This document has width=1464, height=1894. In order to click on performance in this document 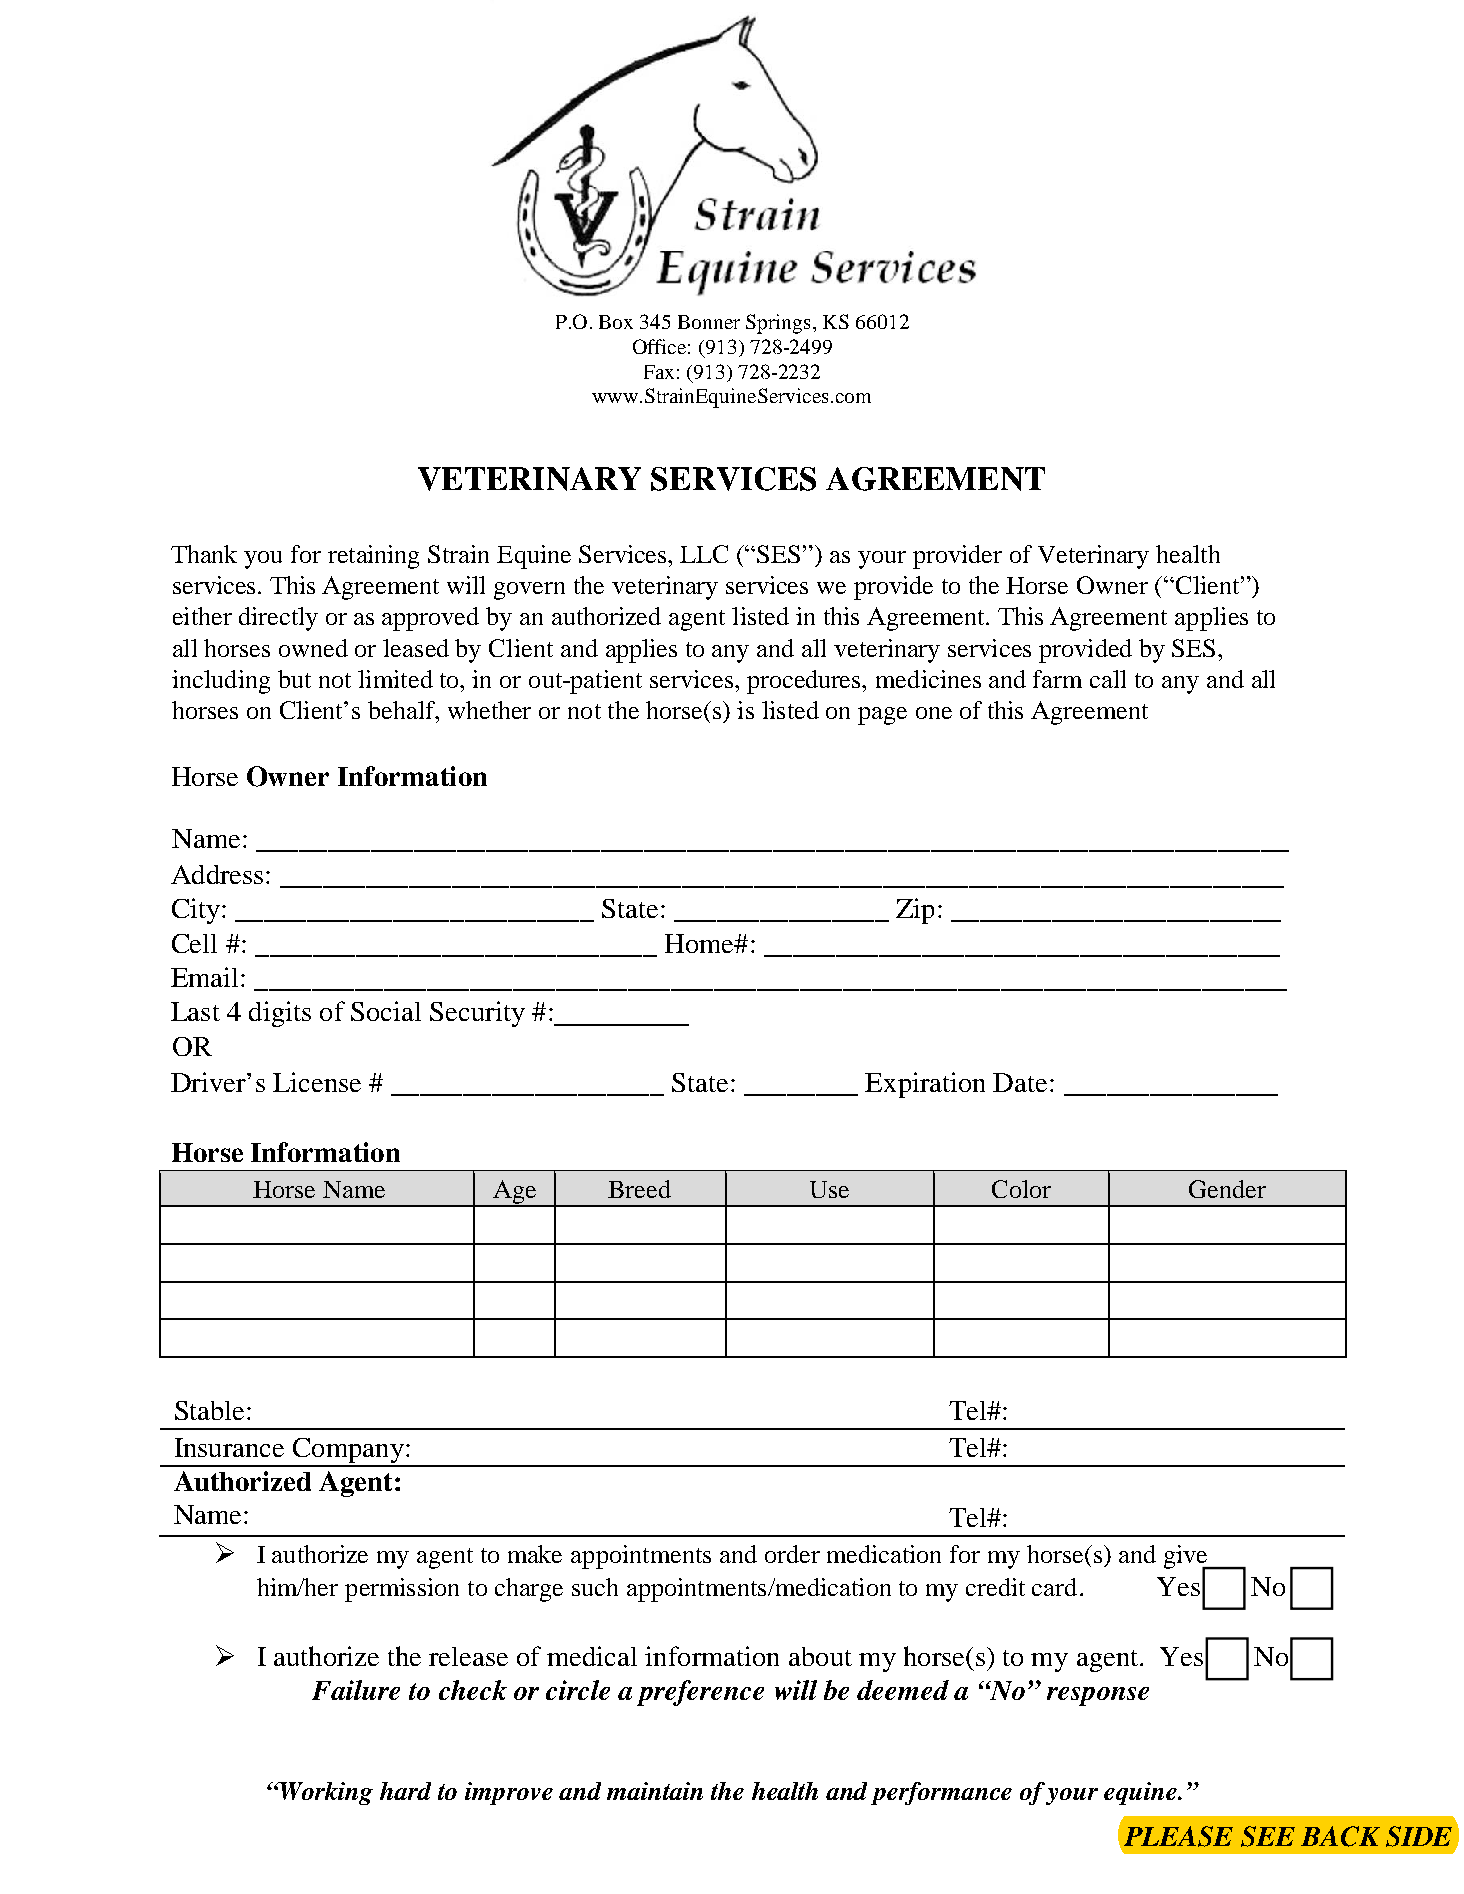, I will do `click(941, 1793)`.
